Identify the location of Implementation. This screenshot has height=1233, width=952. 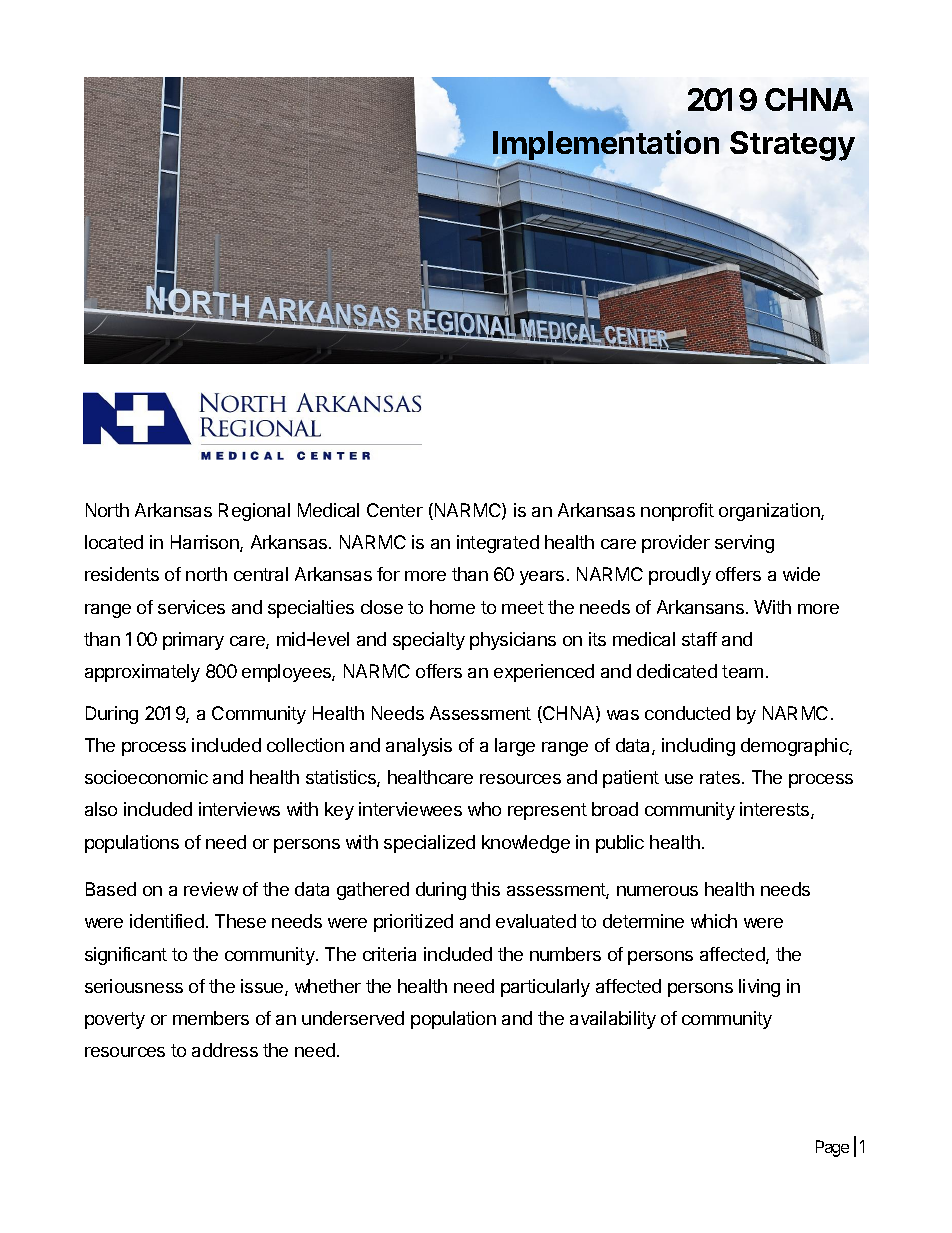
(606, 146).
